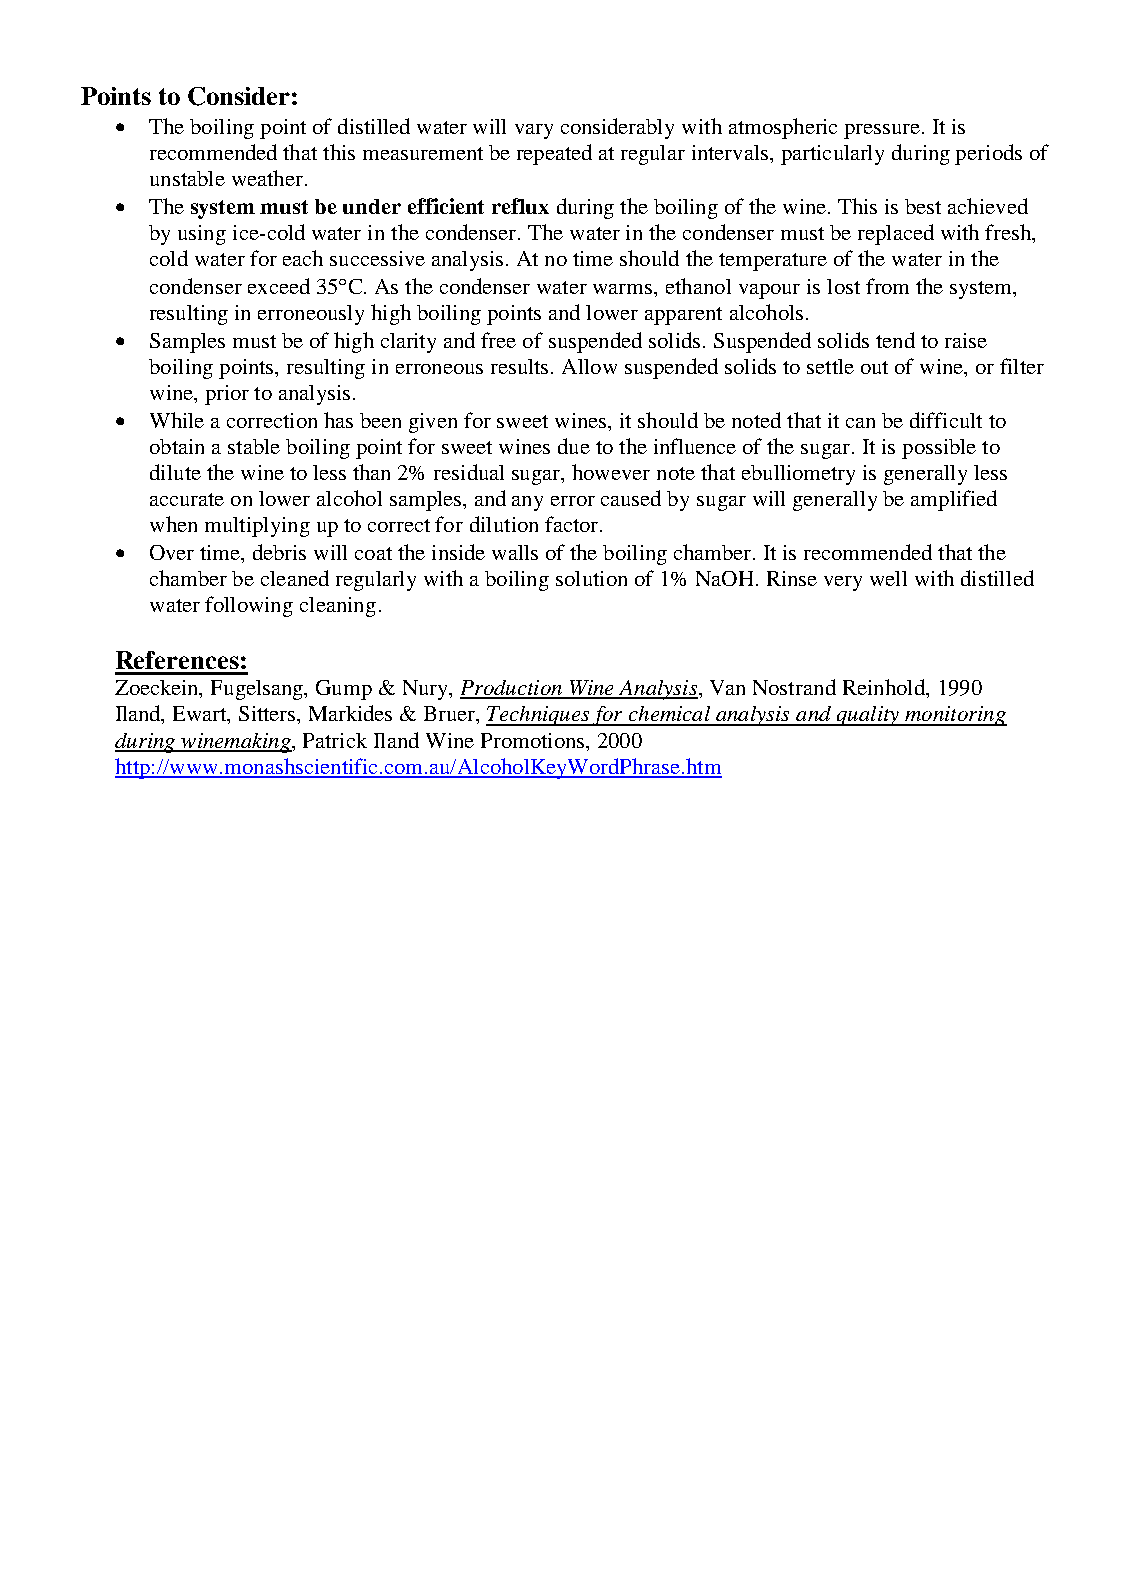  What do you see at coordinates (954, 500) in the screenshot?
I see `amplified` at bounding box center [954, 500].
